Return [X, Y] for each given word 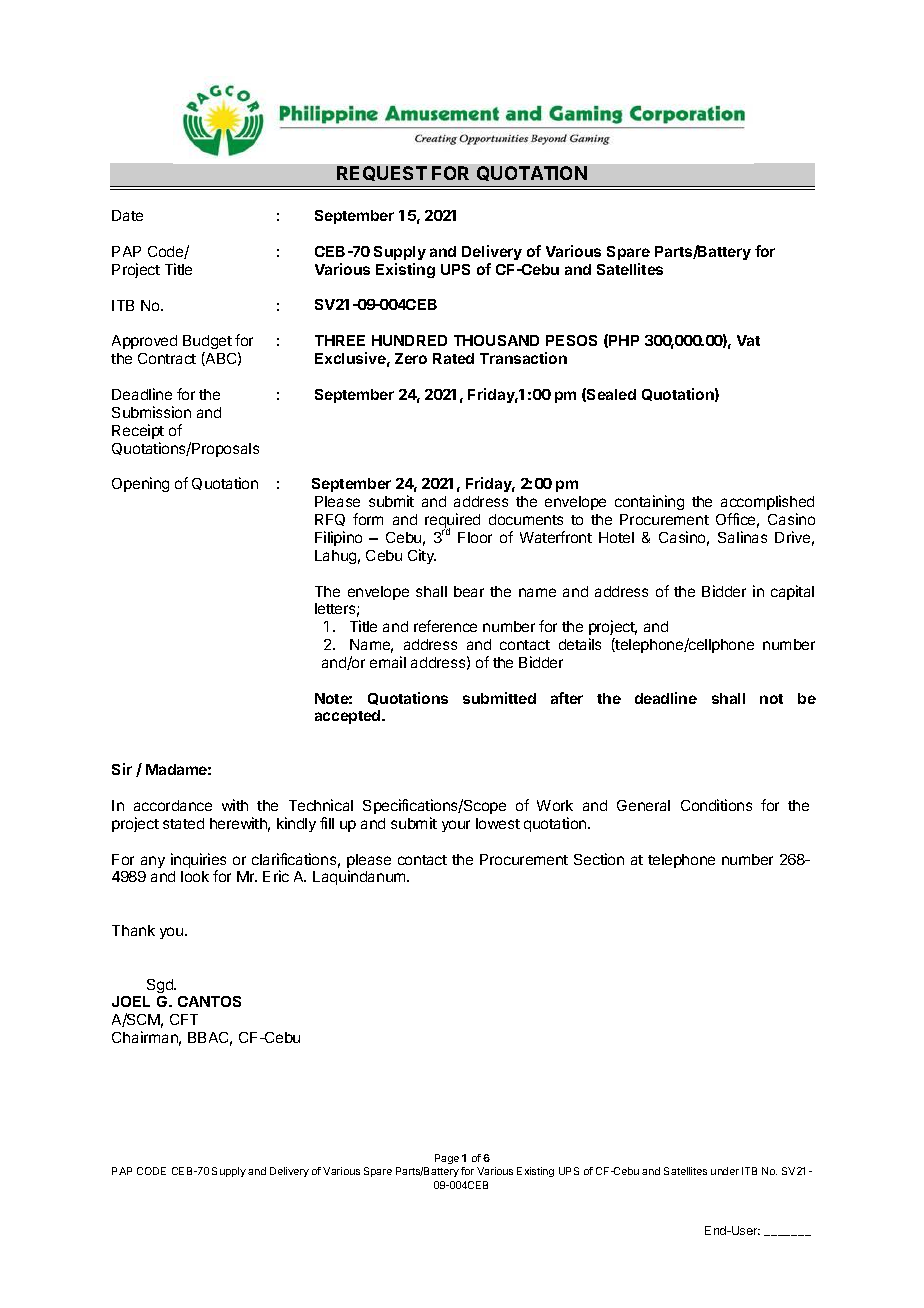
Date [127, 215]
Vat [748, 340]
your [456, 826]
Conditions [716, 805]
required [452, 522]
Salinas [742, 537]
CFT [184, 1019]
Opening [140, 484]
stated [183, 823]
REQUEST [382, 173]
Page [447, 1159]
